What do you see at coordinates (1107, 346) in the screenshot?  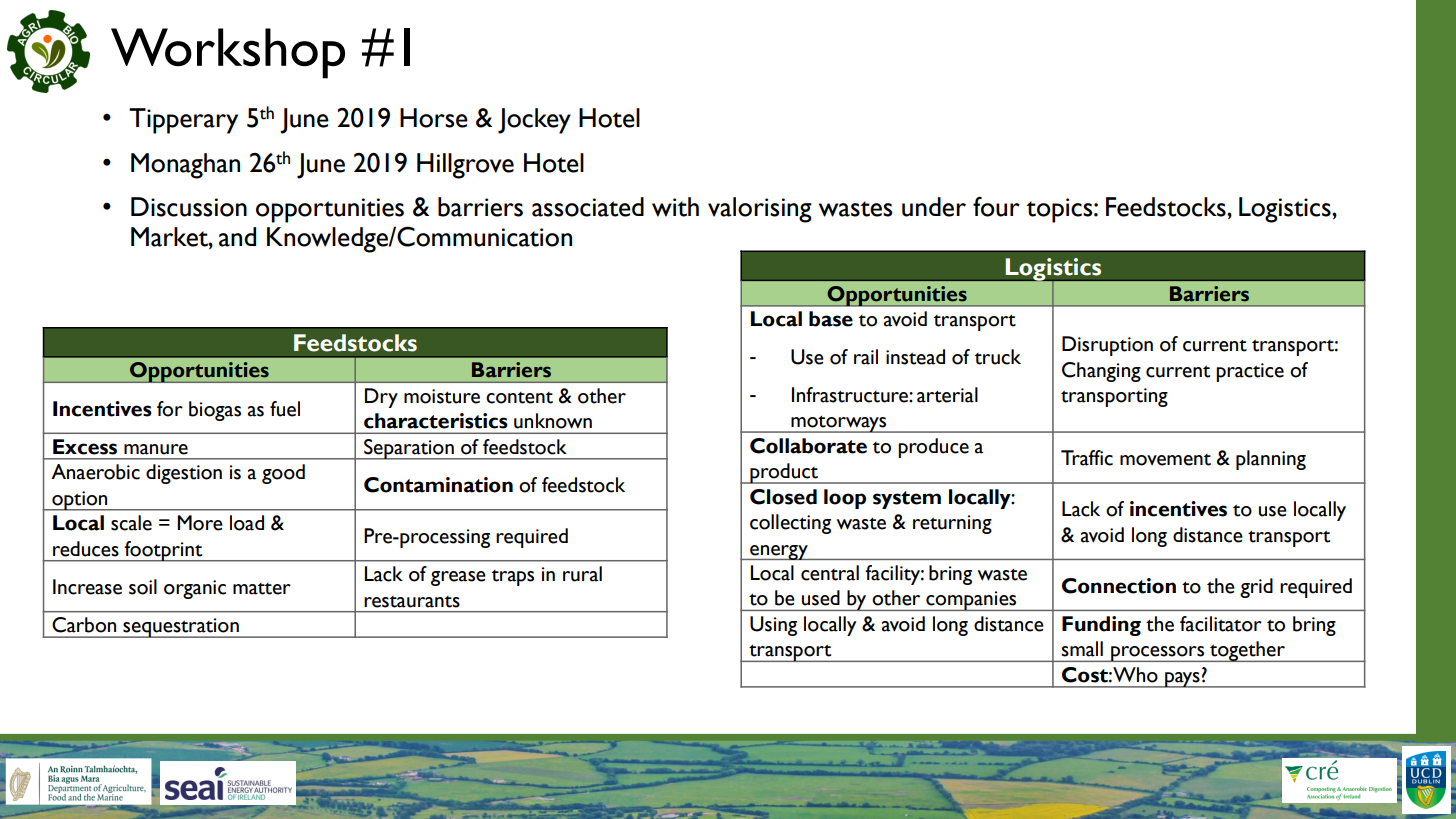 I see `Disruption` at bounding box center [1107, 346].
